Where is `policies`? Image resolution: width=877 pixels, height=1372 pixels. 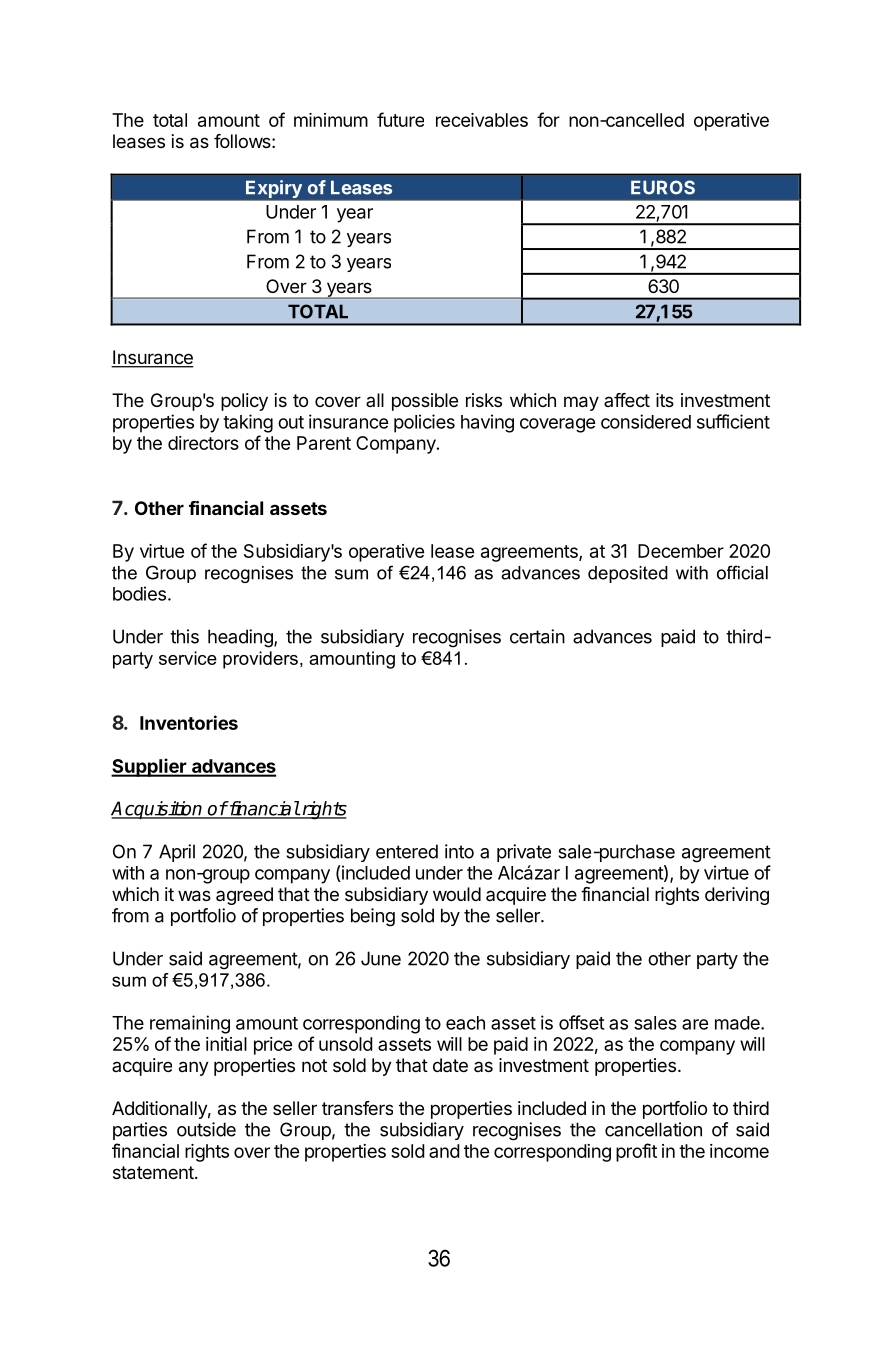 policies is located at coordinates (424, 423).
